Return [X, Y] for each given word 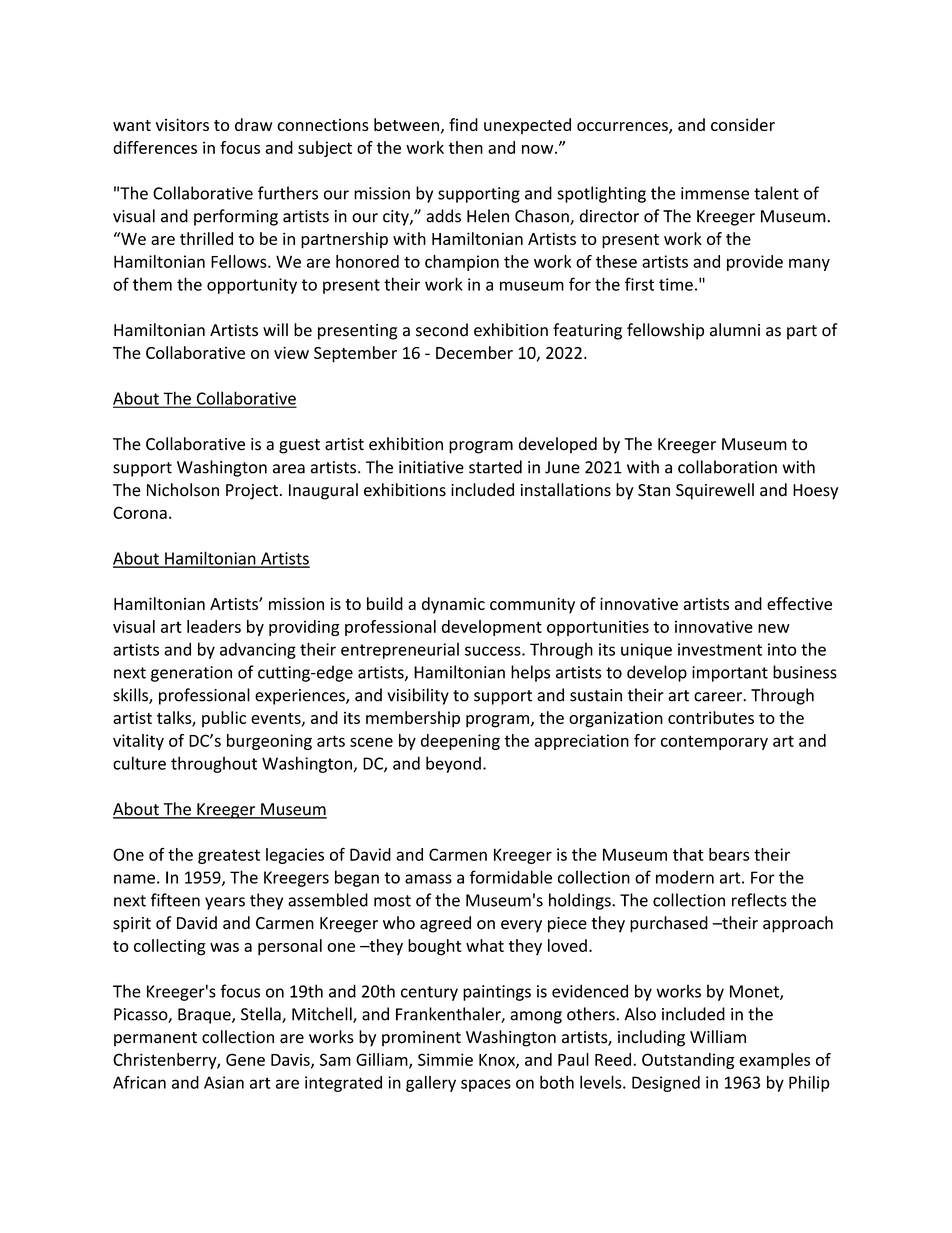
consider [743, 124]
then [466, 147]
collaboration [727, 467]
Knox [498, 1061]
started [495, 467]
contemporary [714, 742]
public [224, 719]
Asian [224, 1082]
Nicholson [183, 490]
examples [774, 1061]
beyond [453, 764]
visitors [182, 125]
